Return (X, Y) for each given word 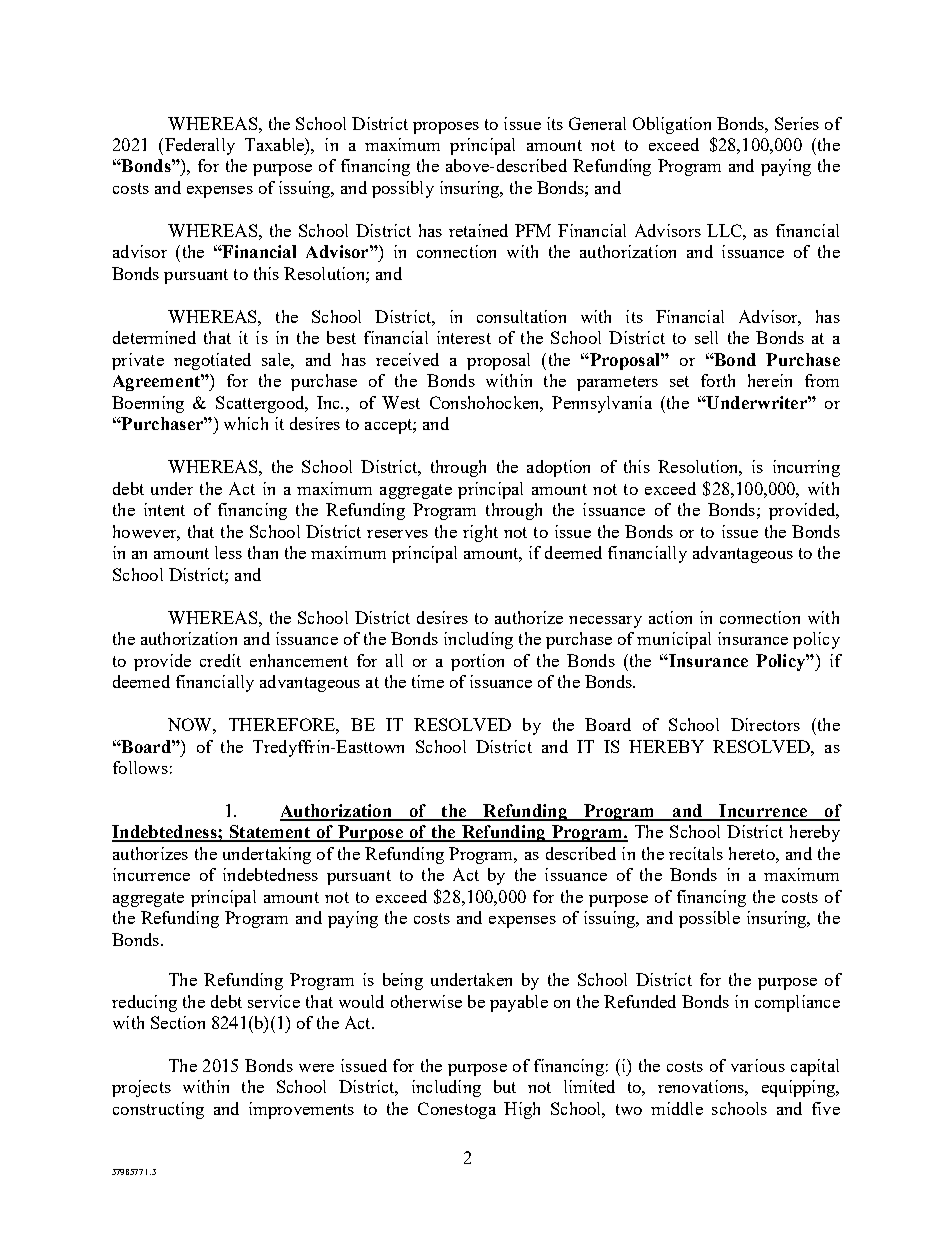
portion (477, 662)
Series (797, 123)
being (403, 981)
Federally (200, 146)
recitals (696, 853)
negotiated (212, 361)
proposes (446, 128)
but (505, 1086)
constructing (158, 1110)
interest (464, 337)
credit (220, 660)
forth (718, 380)
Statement (270, 833)
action (670, 617)
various (758, 1065)
